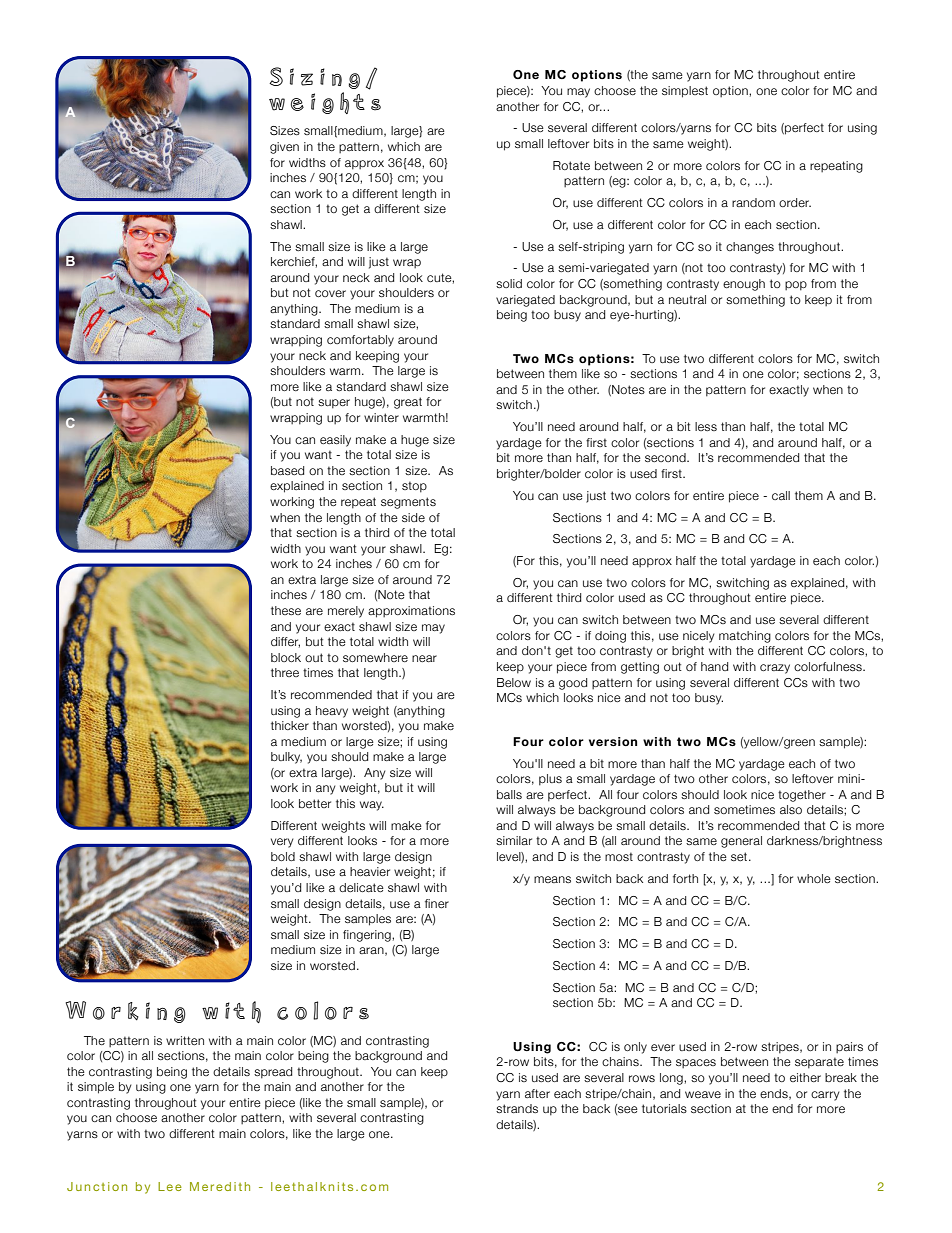 The image size is (952, 1233). Describe the element at coordinates (286, 610) in the page. I see `these` at that location.
